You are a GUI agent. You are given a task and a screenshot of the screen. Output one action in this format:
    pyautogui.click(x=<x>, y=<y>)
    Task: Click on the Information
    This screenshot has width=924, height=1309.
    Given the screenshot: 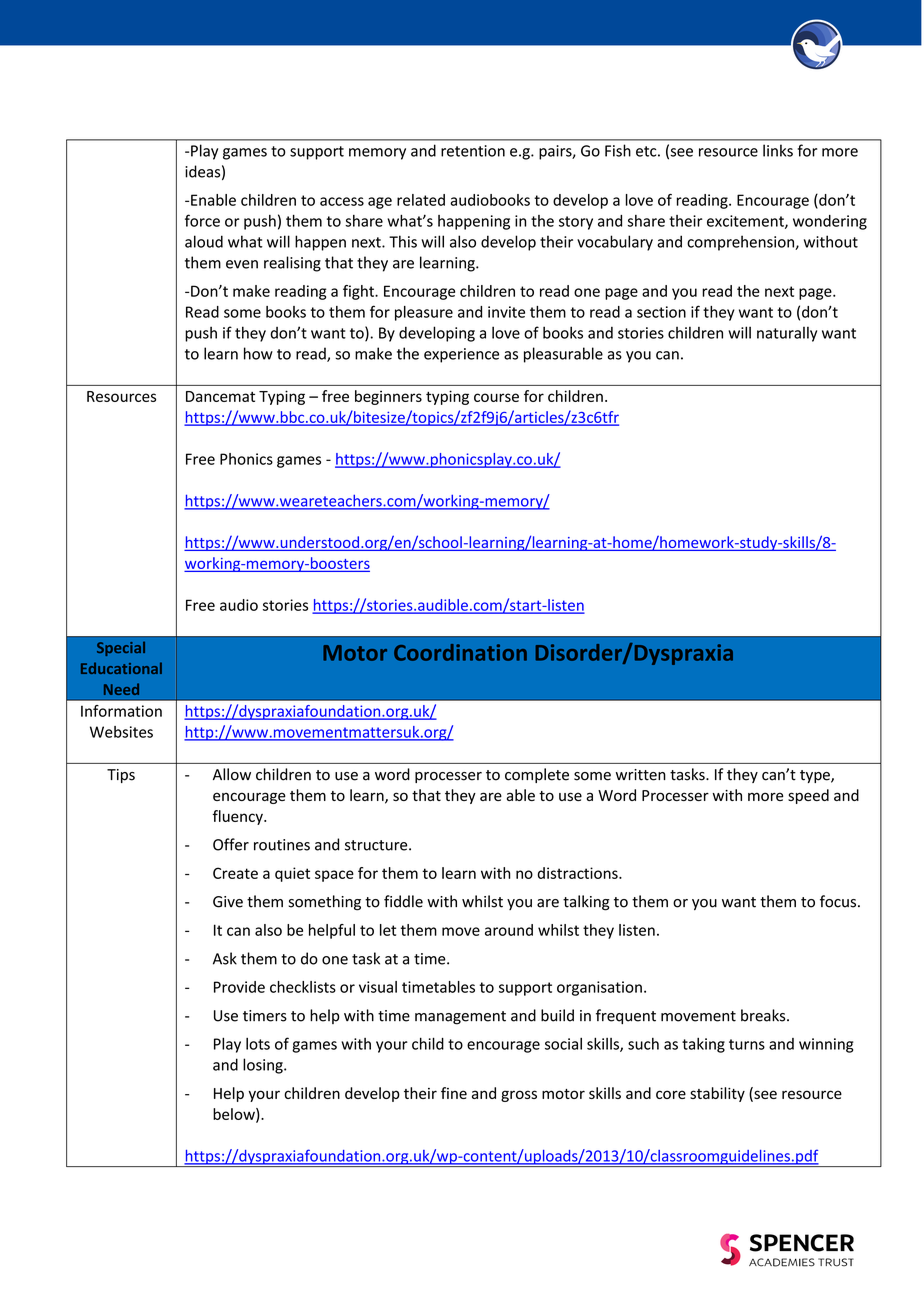 What is the action you would take?
    pyautogui.click(x=121, y=711)
